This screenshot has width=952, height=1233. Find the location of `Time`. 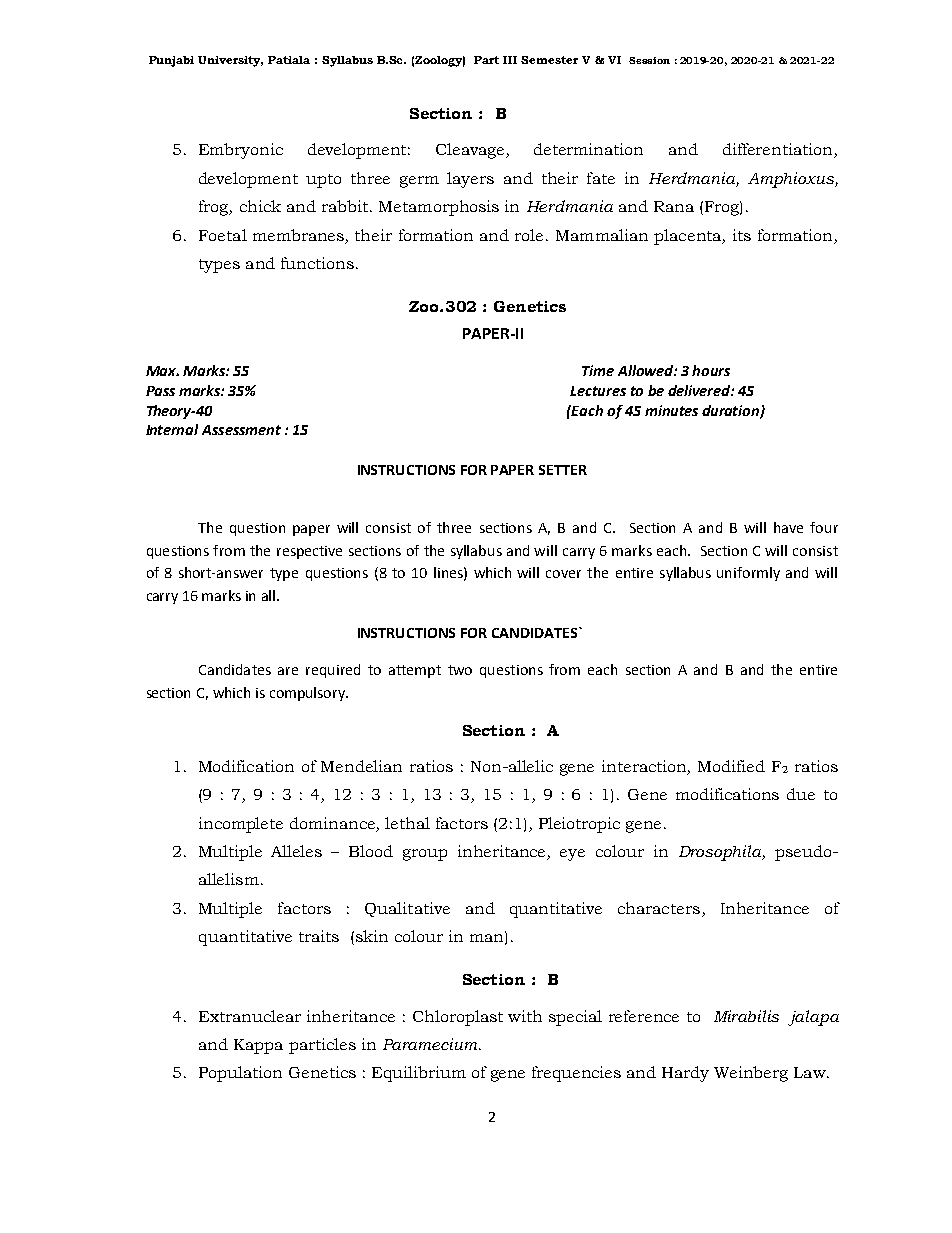

Time is located at coordinates (598, 370).
